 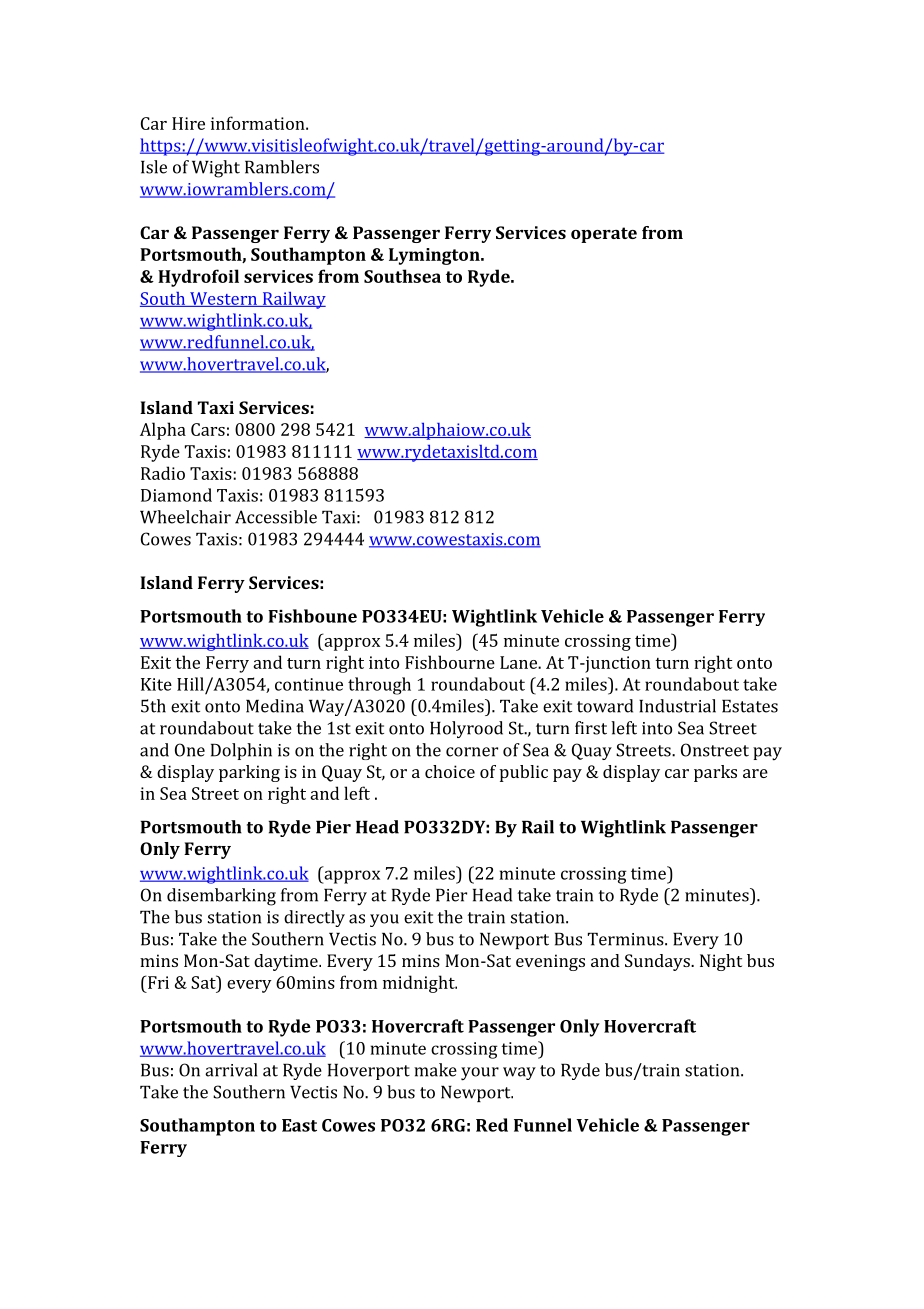 What do you see at coordinates (276, 517) in the image?
I see `Accessible` at bounding box center [276, 517].
